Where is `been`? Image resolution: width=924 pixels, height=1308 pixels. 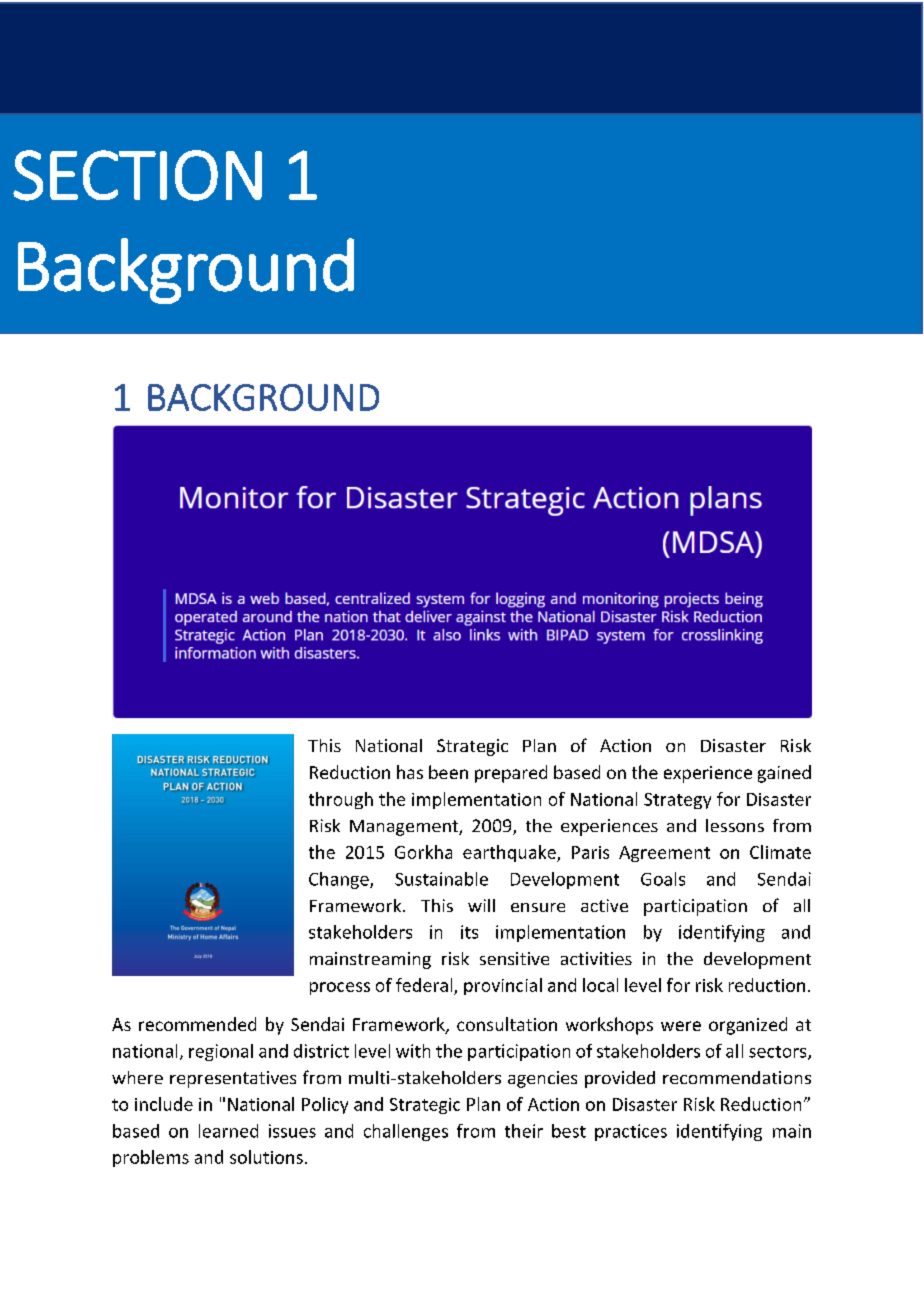 been is located at coordinates (448, 772).
